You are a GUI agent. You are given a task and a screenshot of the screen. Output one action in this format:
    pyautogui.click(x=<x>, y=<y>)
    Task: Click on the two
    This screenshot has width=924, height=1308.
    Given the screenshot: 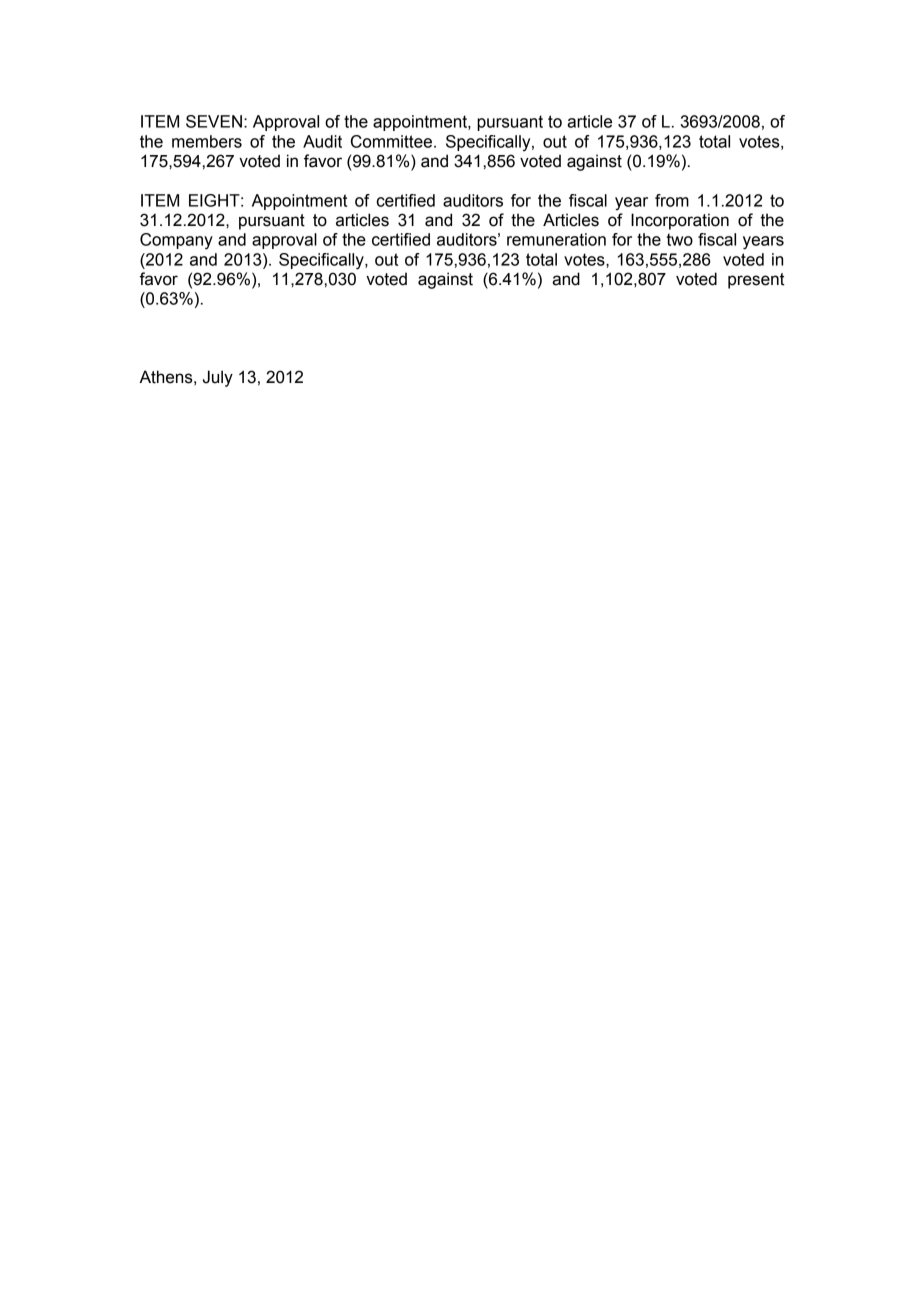 What is the action you would take?
    pyautogui.click(x=680, y=239)
